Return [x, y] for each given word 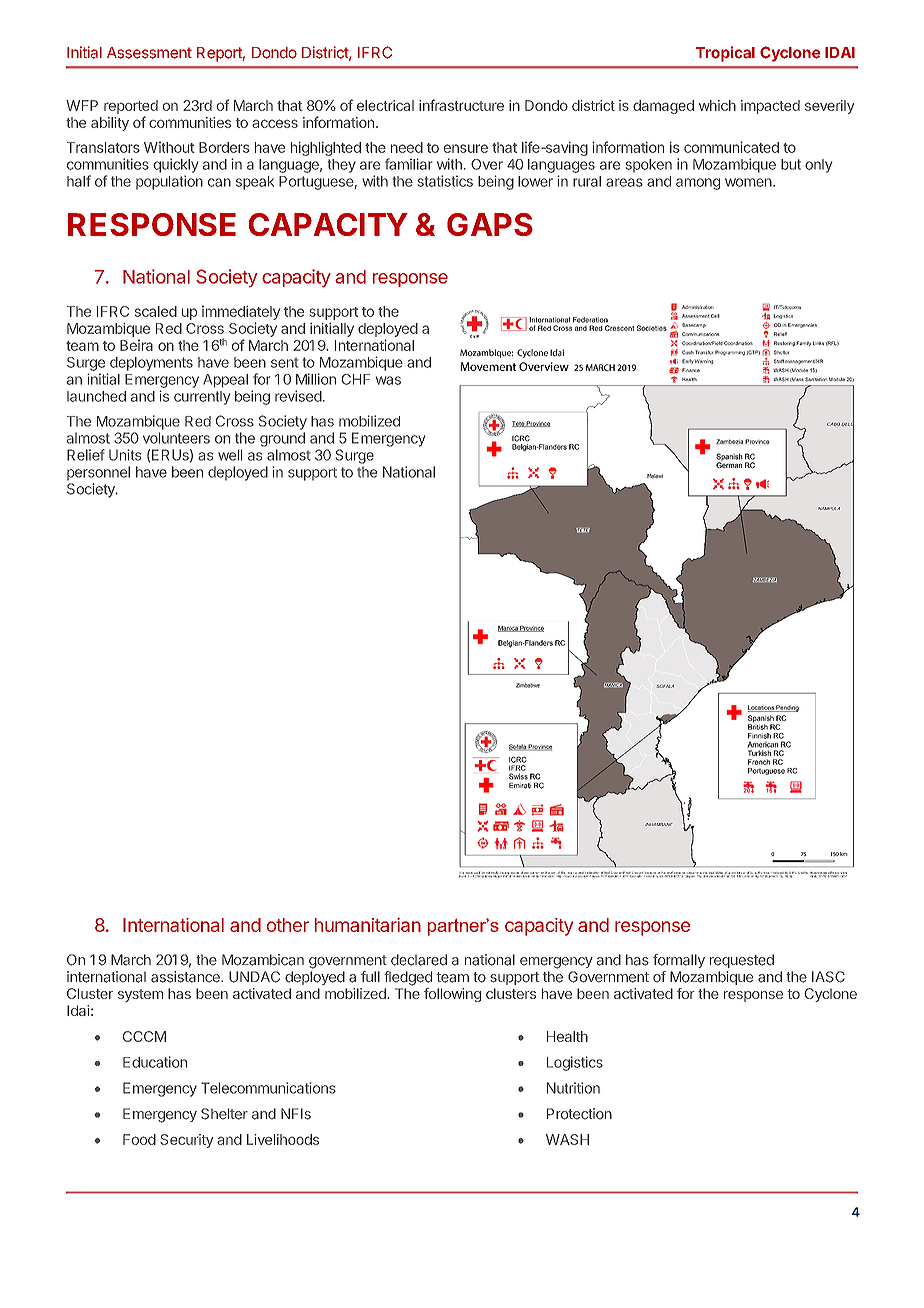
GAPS [490, 224]
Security [186, 1141]
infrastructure [461, 105]
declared [419, 960]
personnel [98, 473]
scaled [156, 311]
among [698, 184]
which [717, 105]
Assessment [149, 53]
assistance [186, 977]
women [748, 182]
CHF [356, 379]
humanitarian [368, 925]
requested [742, 961]
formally [679, 961]
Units [125, 455]
